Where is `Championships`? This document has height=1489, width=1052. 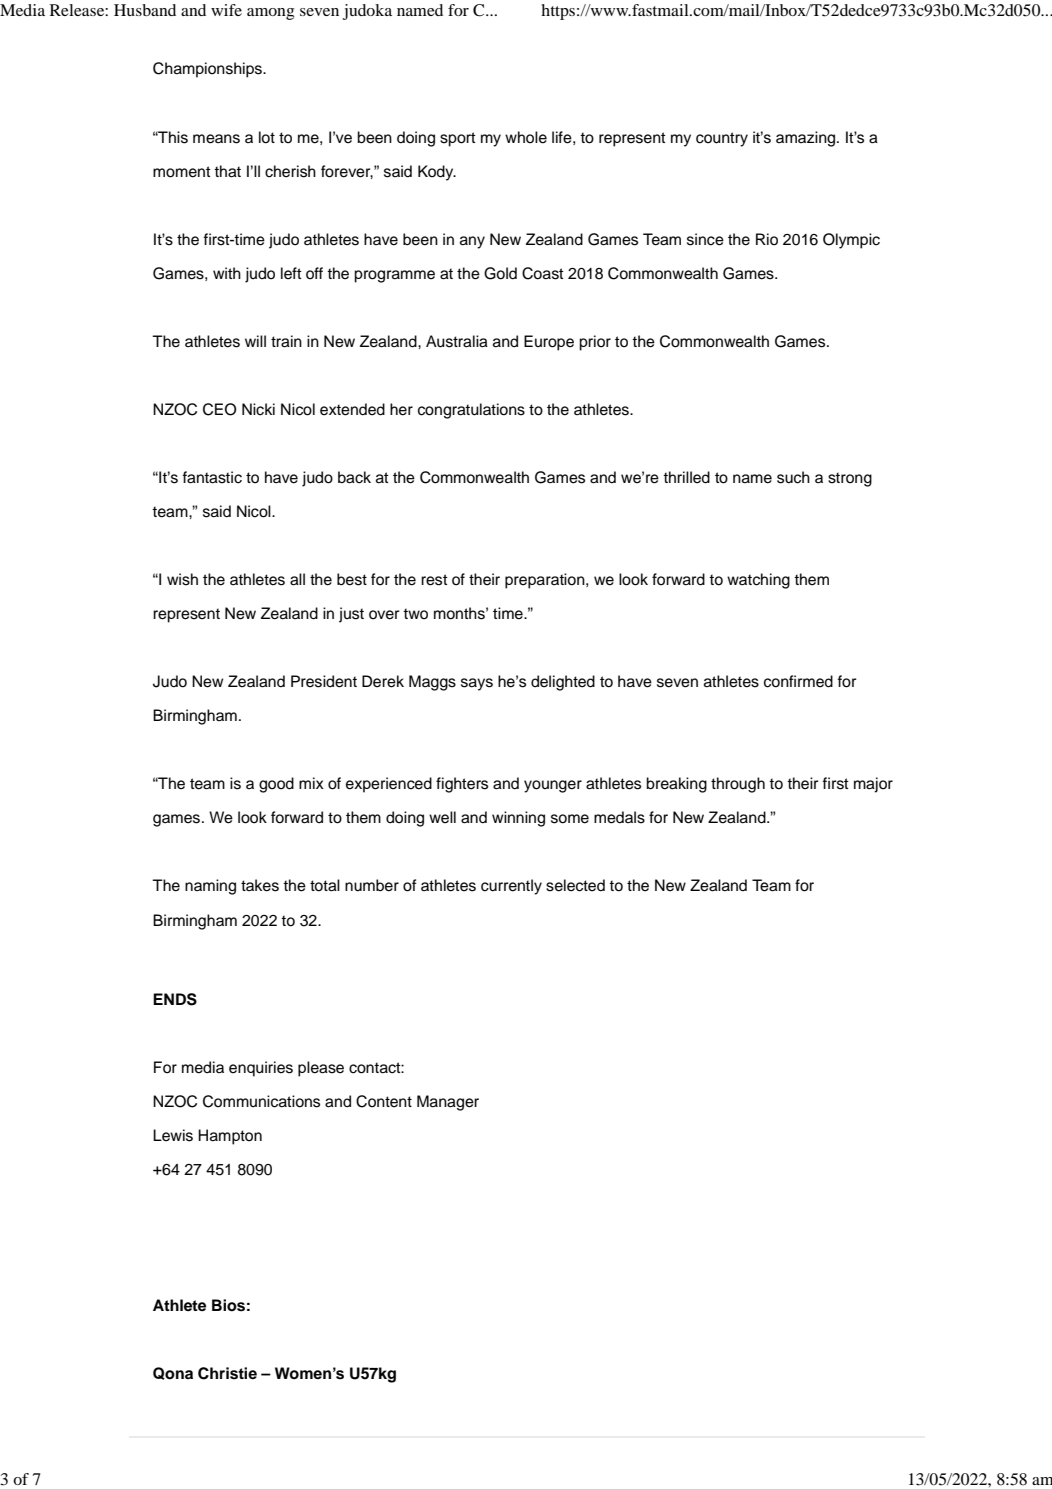 Championships is located at coordinates (208, 70).
